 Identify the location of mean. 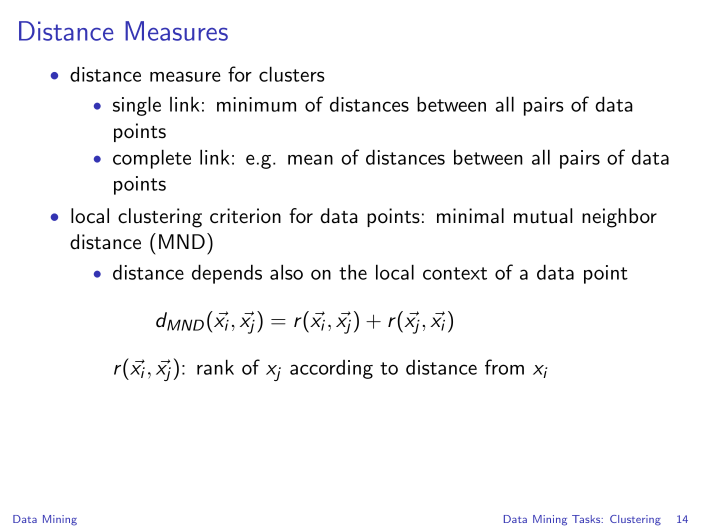
(310, 159).
